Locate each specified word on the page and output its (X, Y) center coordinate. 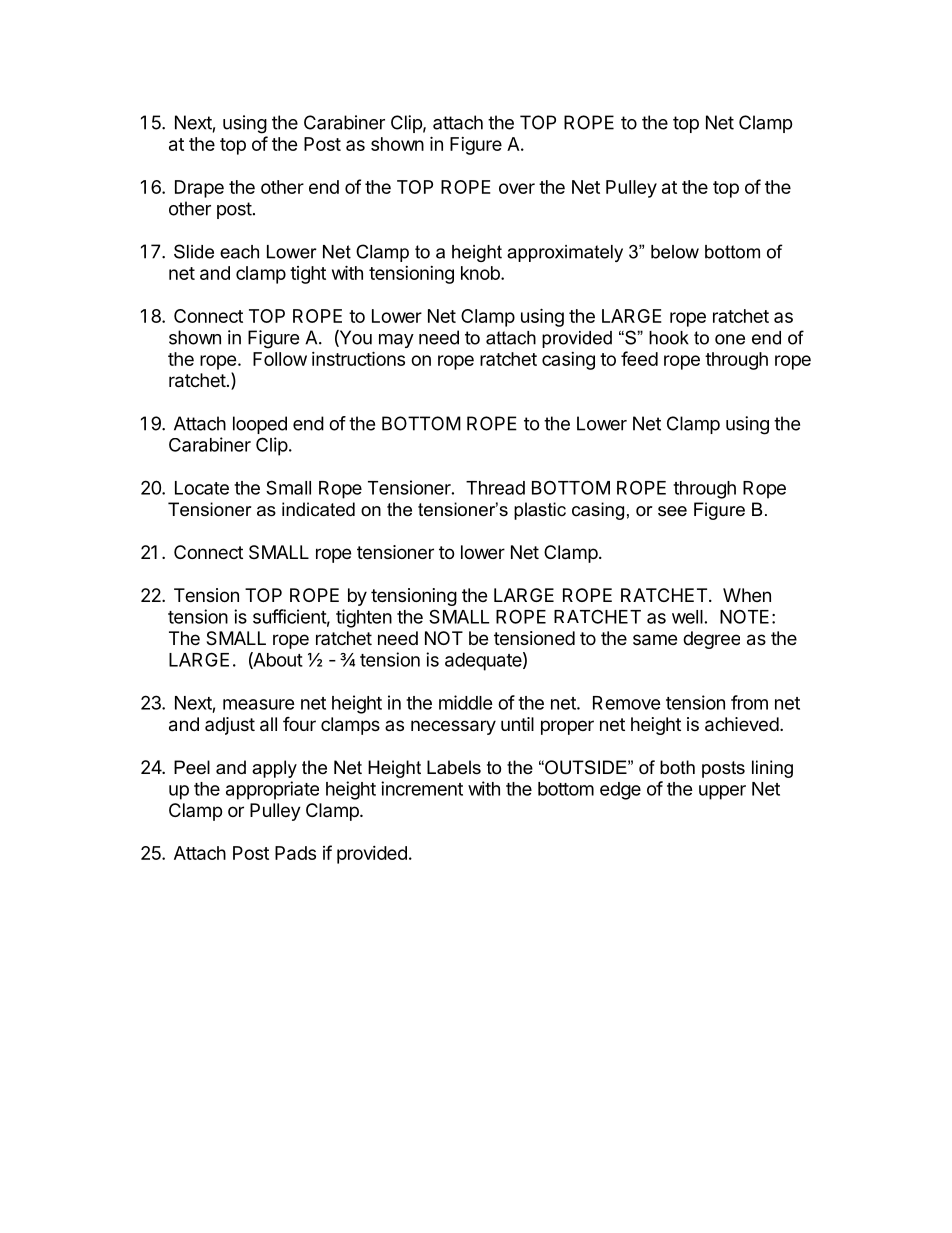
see (672, 511)
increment (422, 788)
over (517, 188)
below (675, 252)
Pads (295, 853)
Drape (199, 189)
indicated (318, 509)
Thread (495, 488)
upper (722, 792)
